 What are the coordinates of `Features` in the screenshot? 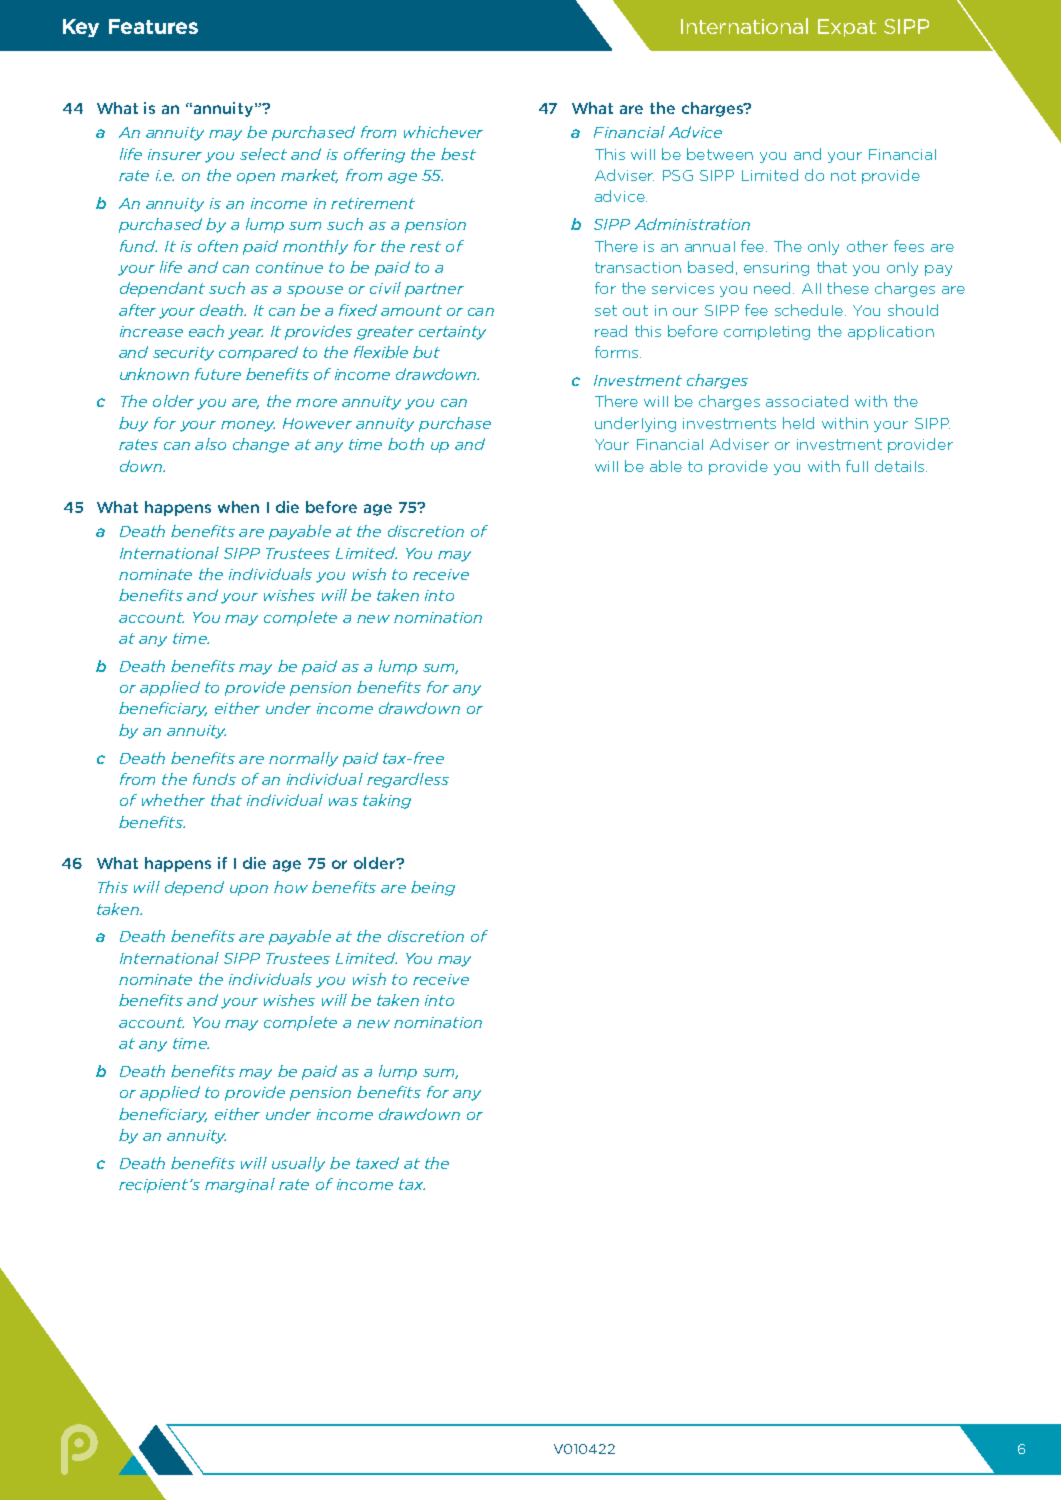 It's located at (153, 26).
